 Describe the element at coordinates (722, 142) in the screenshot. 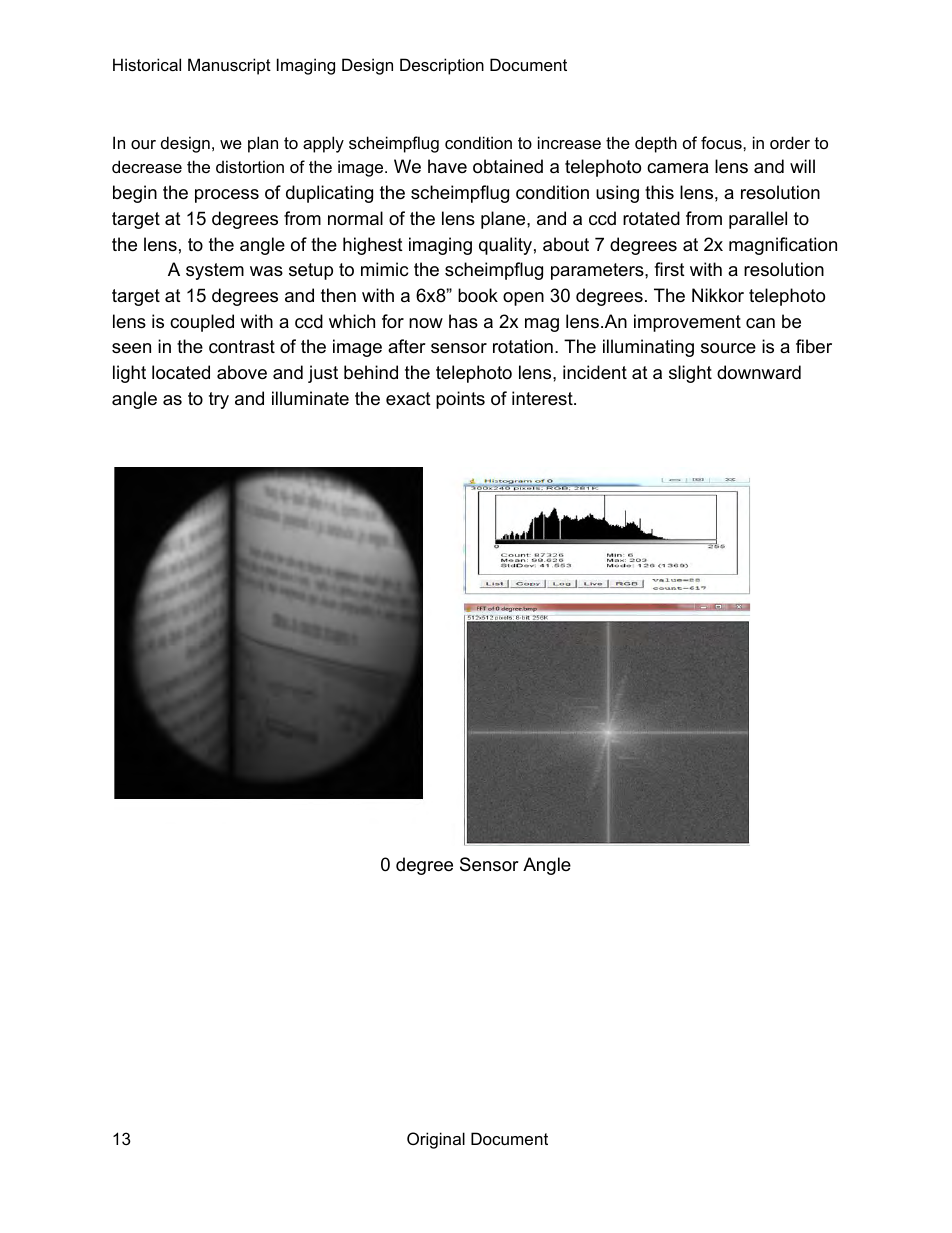

I see `focus` at that location.
